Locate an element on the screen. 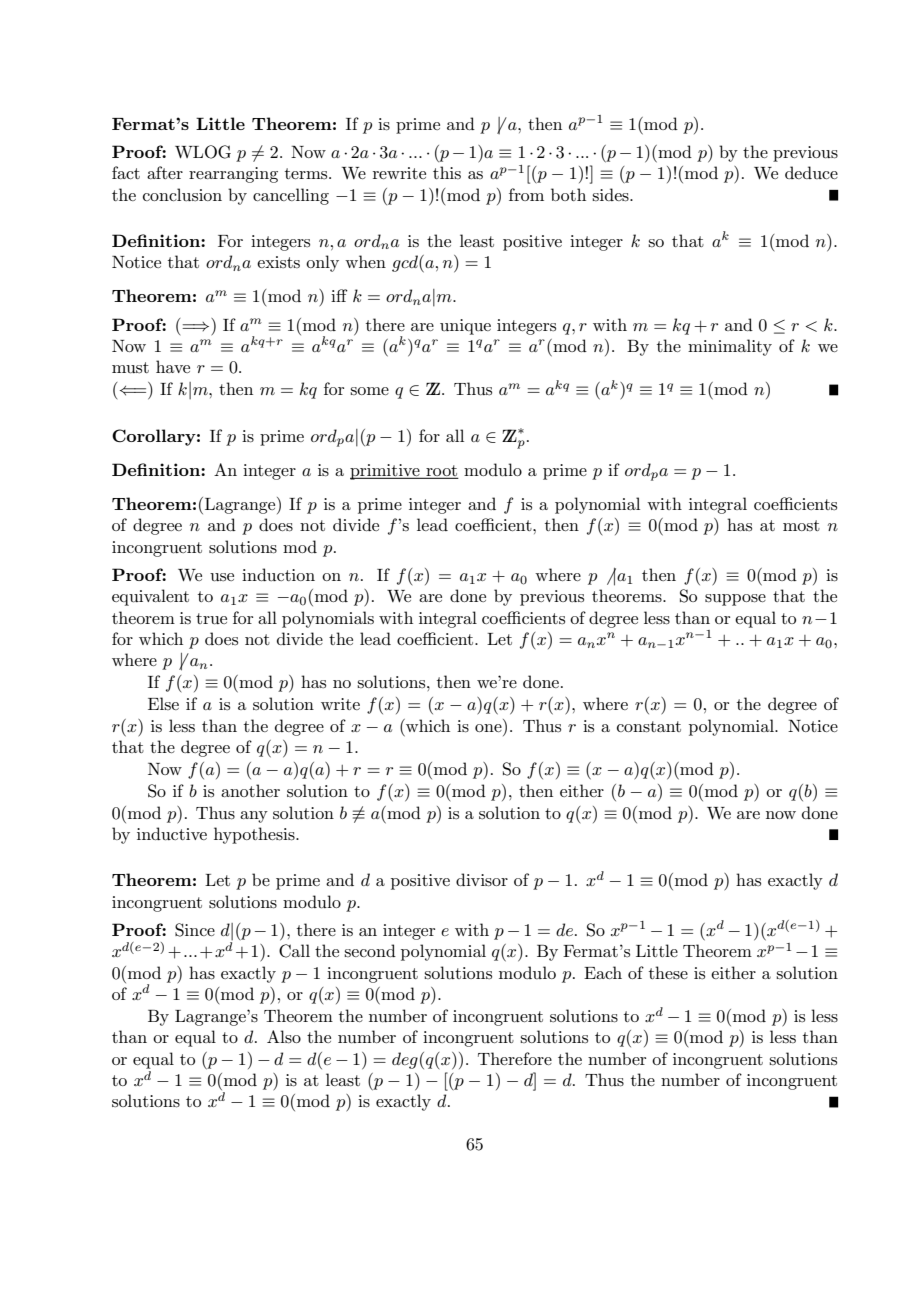 The image size is (924, 1308). these is located at coordinates (668, 973).
